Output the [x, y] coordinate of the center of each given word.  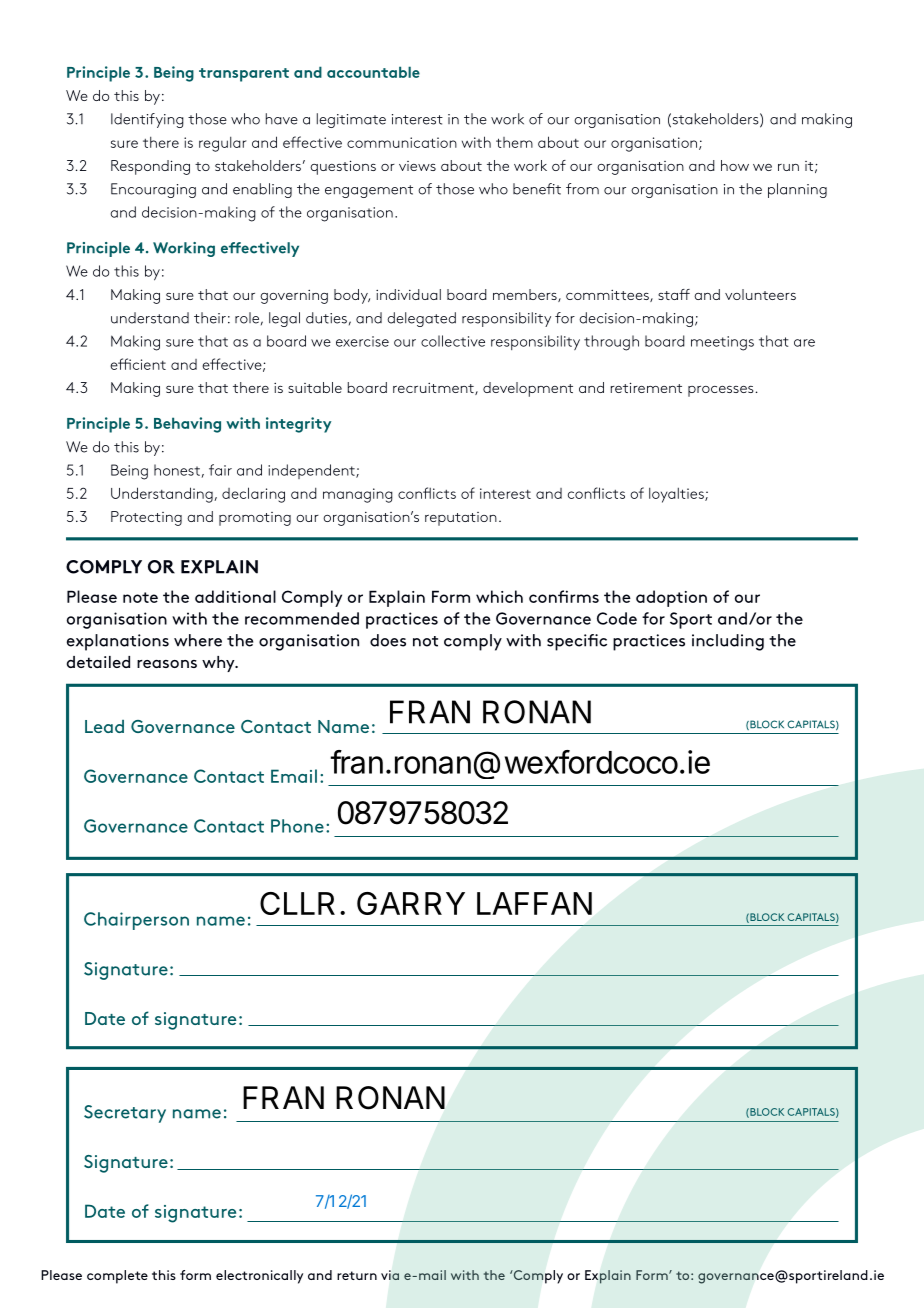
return [357, 1275]
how [735, 165]
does [388, 640]
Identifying [147, 120]
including [728, 642]
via [390, 1275]
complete [117, 1277]
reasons [167, 664]
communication [402, 142]
